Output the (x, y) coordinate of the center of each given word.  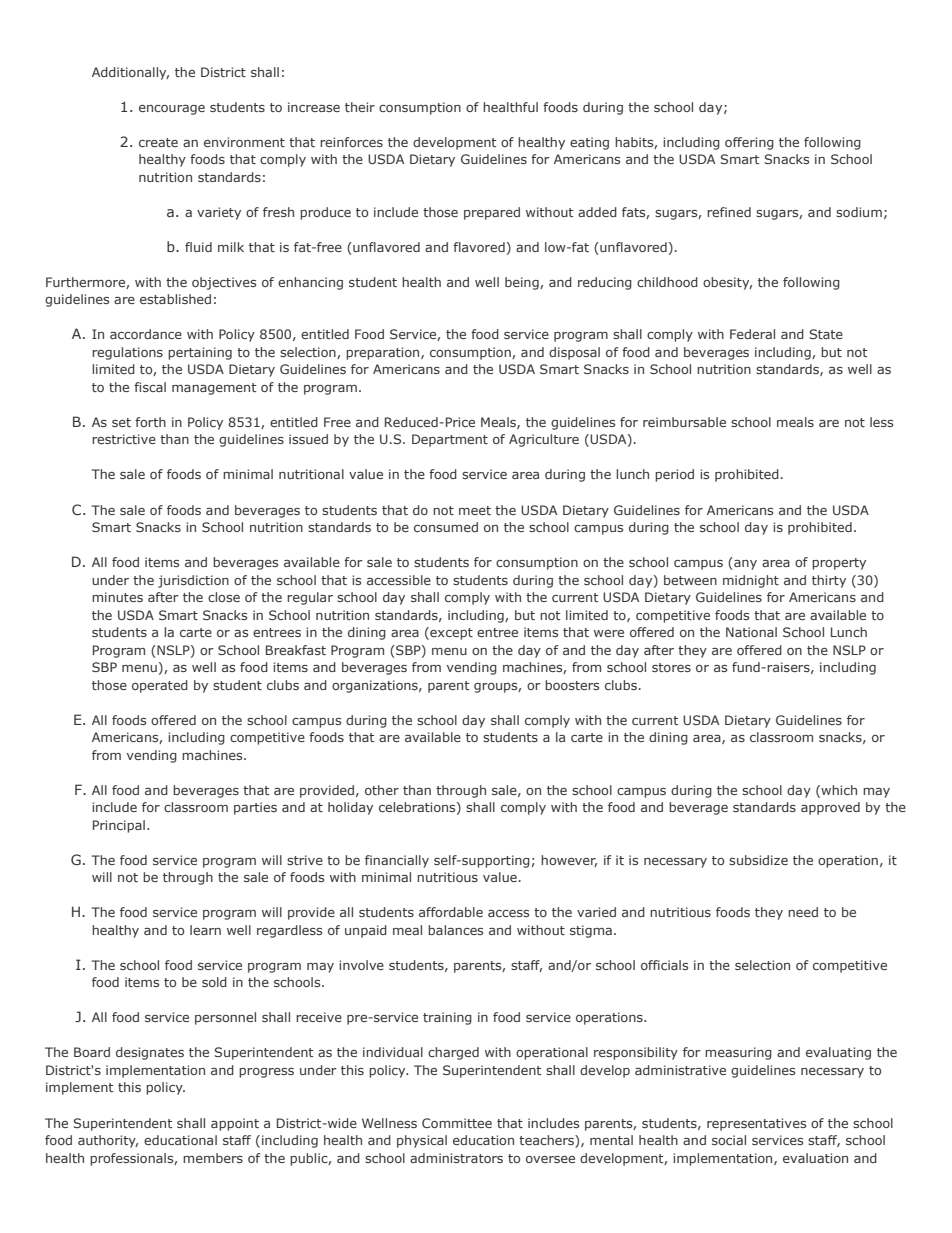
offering (749, 143)
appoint (235, 1124)
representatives (756, 1124)
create (158, 142)
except (450, 633)
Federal (752, 334)
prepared (492, 213)
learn (205, 930)
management (214, 389)
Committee (457, 1123)
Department (450, 440)
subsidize (758, 860)
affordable (451, 912)
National (751, 632)
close (224, 597)
